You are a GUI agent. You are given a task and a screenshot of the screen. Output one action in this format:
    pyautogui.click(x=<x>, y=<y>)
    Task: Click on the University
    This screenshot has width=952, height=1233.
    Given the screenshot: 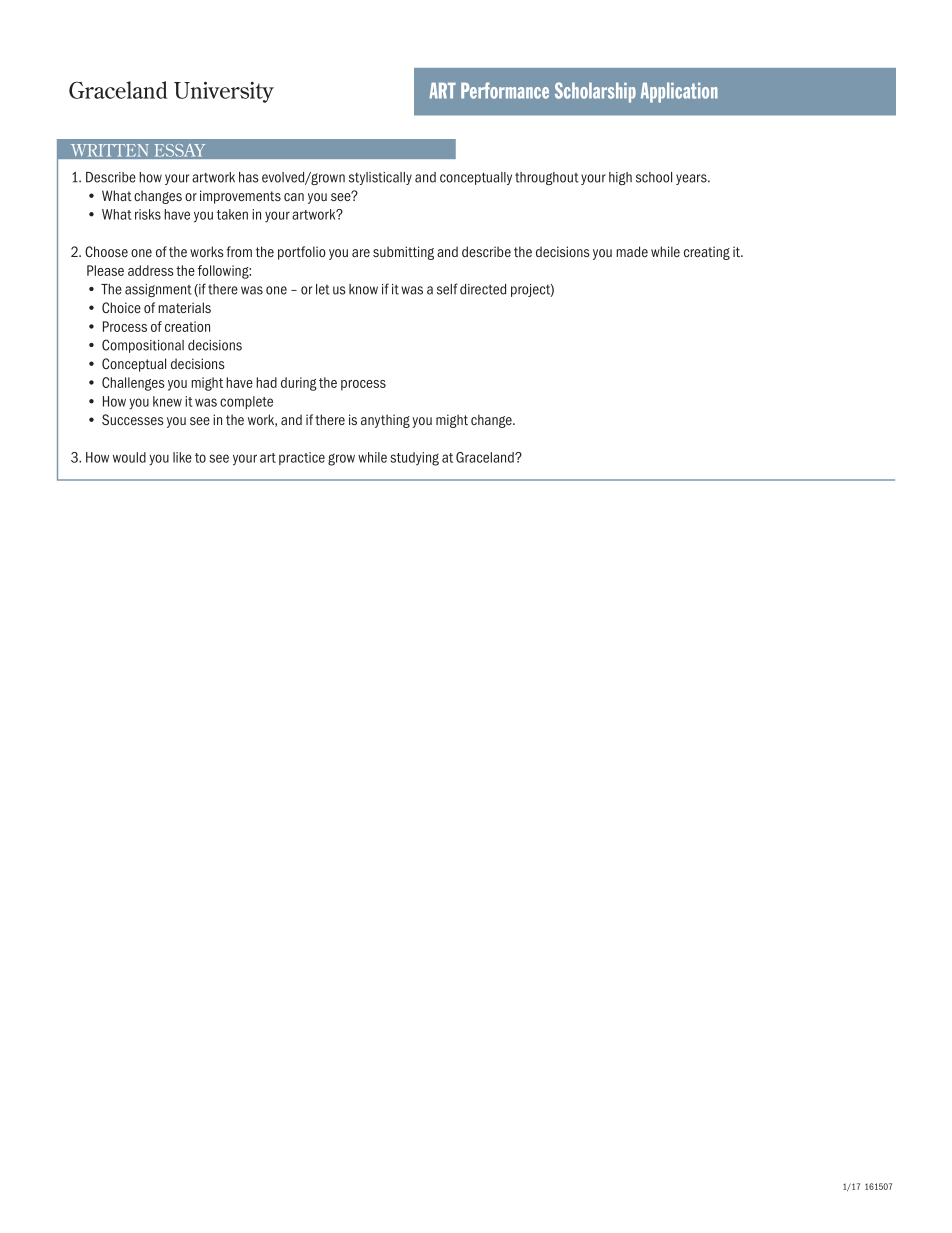 What is the action you would take?
    pyautogui.click(x=224, y=92)
